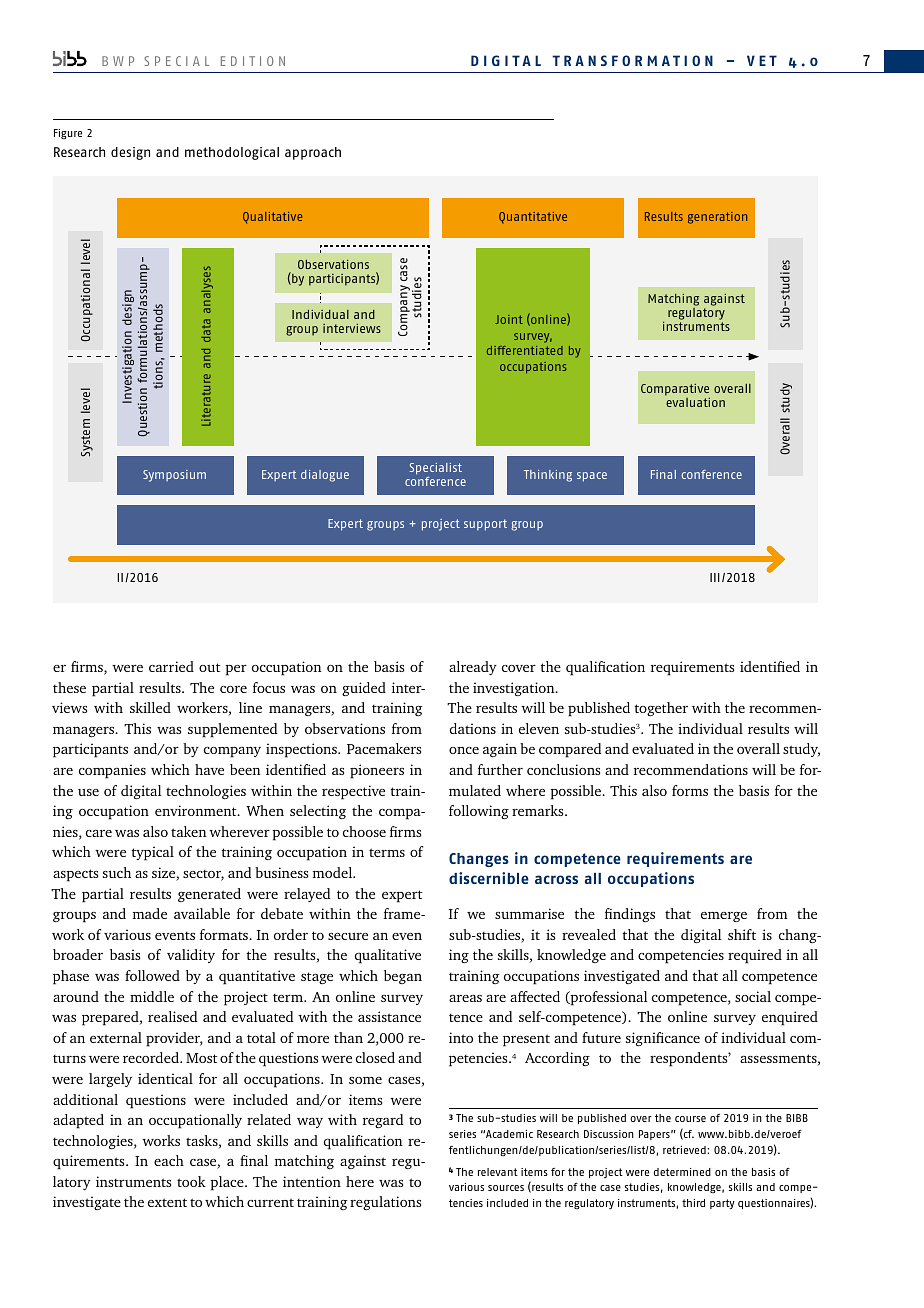 The width and height of the screenshot is (924, 1308). What do you see at coordinates (171, 666) in the screenshot?
I see `carried` at bounding box center [171, 666].
